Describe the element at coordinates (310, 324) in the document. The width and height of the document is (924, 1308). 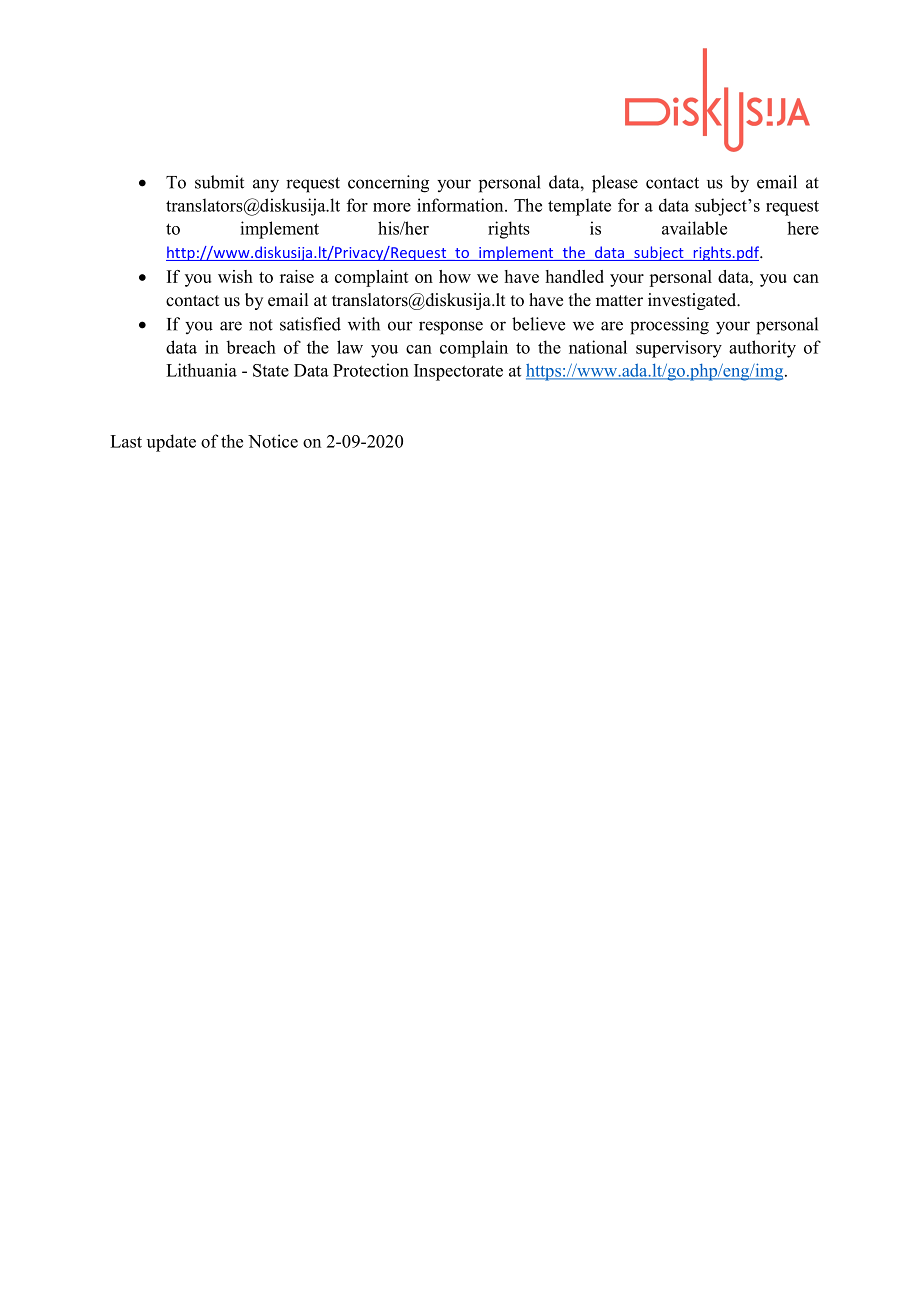
I see `satisfied` at that location.
